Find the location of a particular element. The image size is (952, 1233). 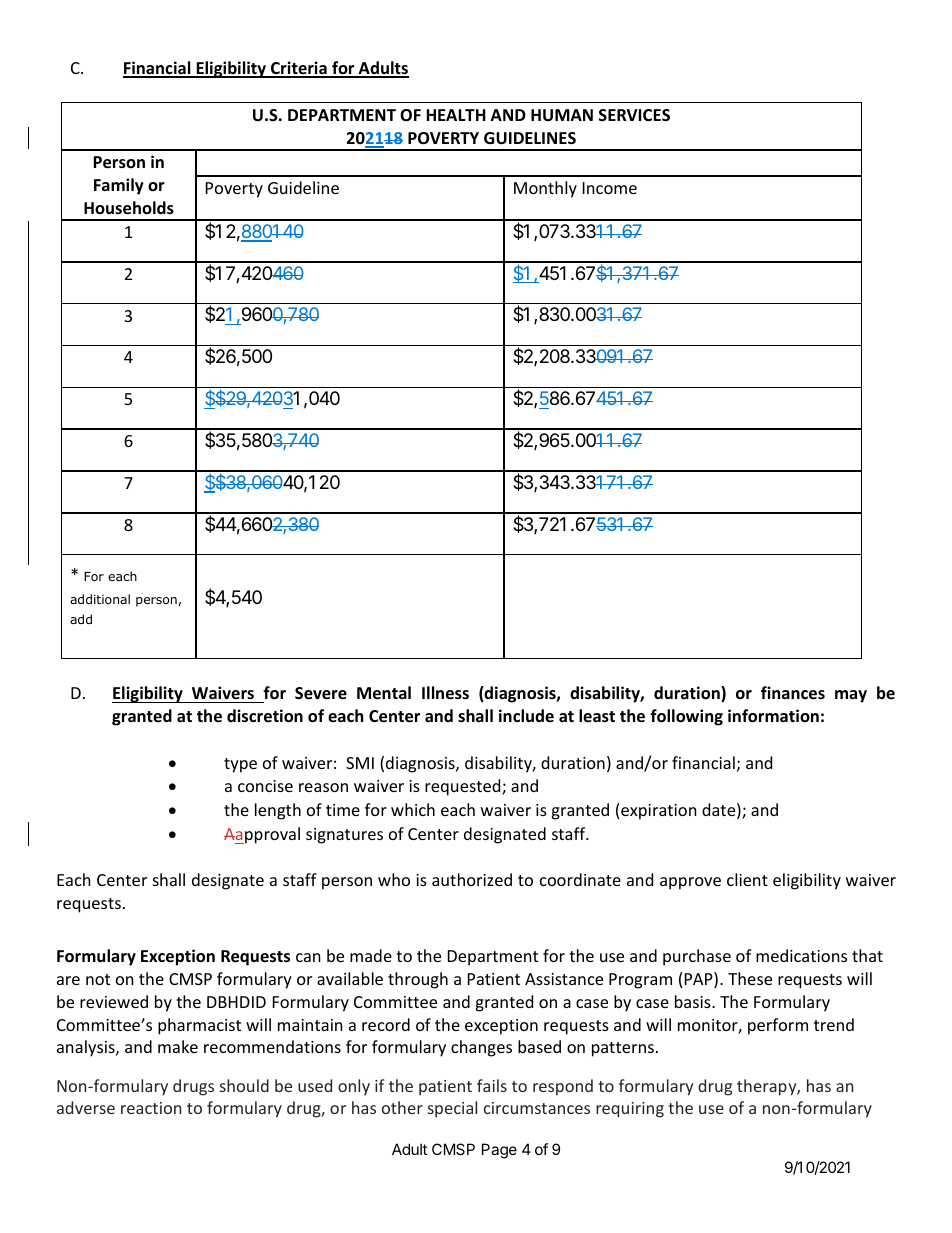

SERVICES is located at coordinates (634, 115).
